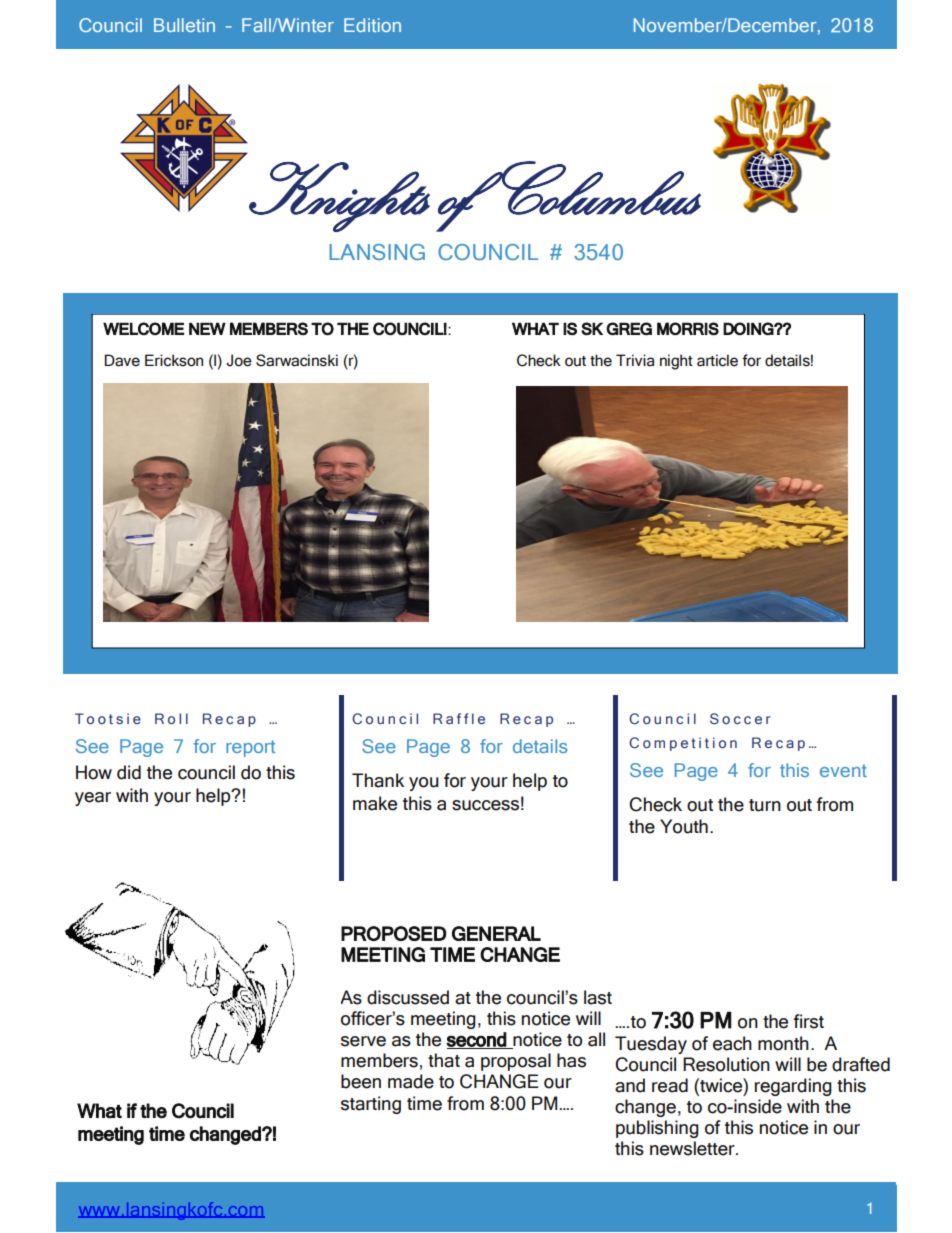 The height and width of the image is (1233, 952). I want to click on made, so click(411, 1081).
